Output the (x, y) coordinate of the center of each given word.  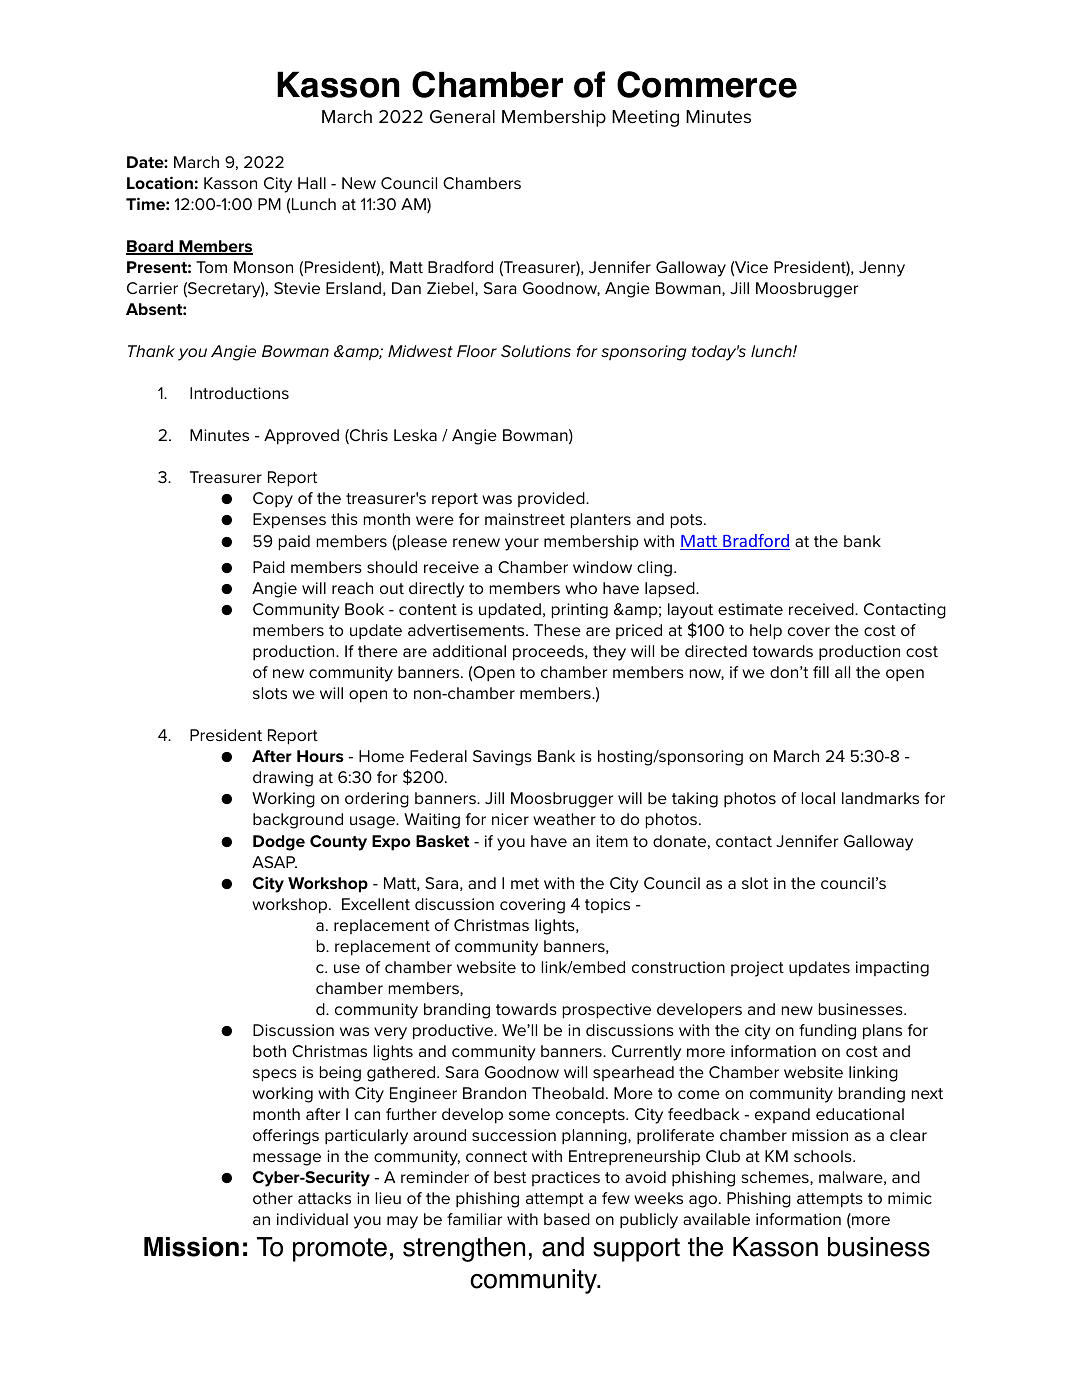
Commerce (707, 84)
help (766, 632)
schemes (776, 1178)
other (273, 1198)
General (462, 117)
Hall (312, 183)
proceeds (549, 653)
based (567, 1219)
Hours (320, 756)
